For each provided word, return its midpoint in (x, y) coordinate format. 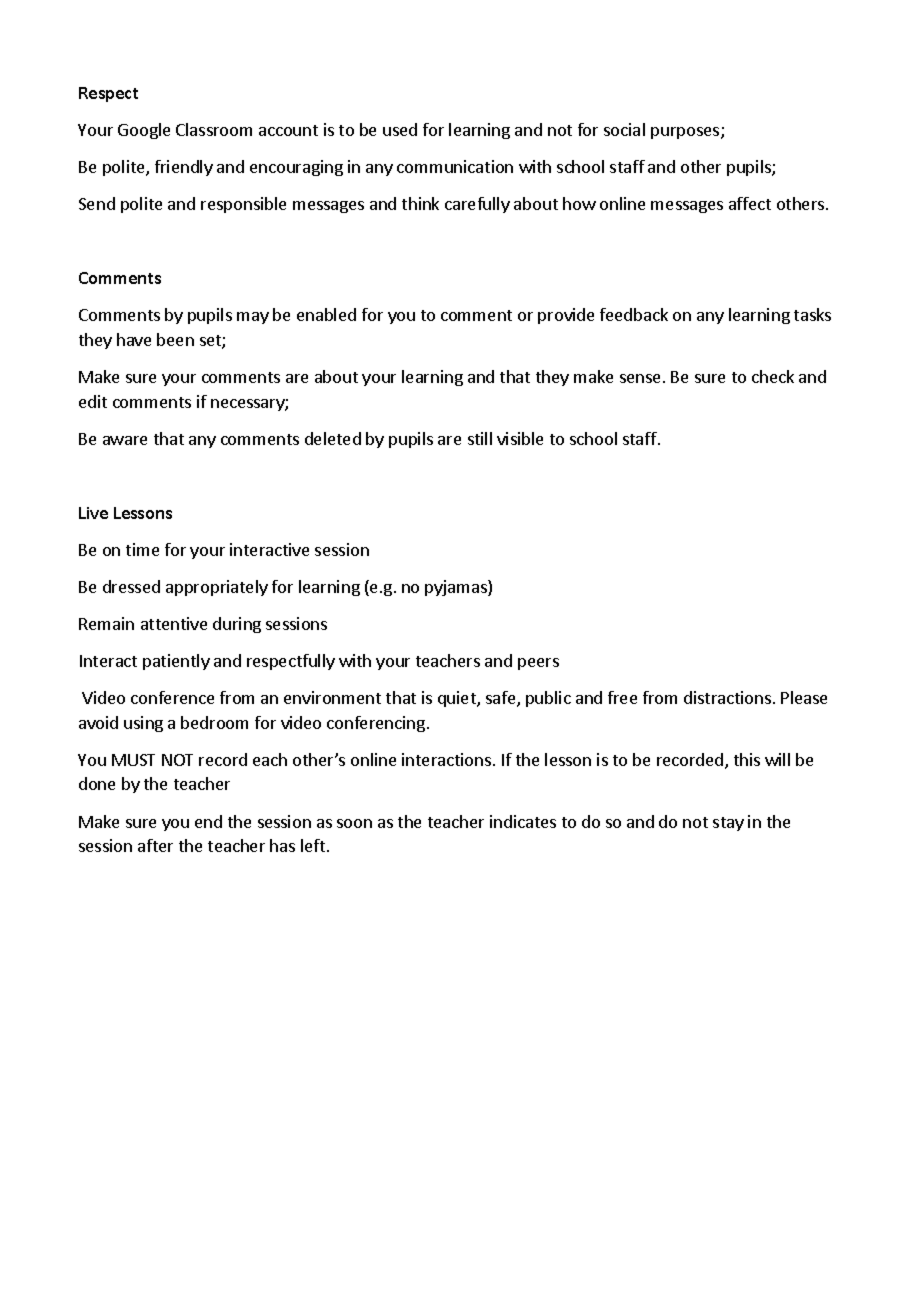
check (773, 376)
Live (93, 513)
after (155, 845)
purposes (686, 133)
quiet (458, 699)
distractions (729, 697)
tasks (812, 314)
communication (455, 166)
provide (566, 316)
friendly (184, 168)
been (175, 339)
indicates (523, 821)
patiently (176, 662)
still (480, 438)
